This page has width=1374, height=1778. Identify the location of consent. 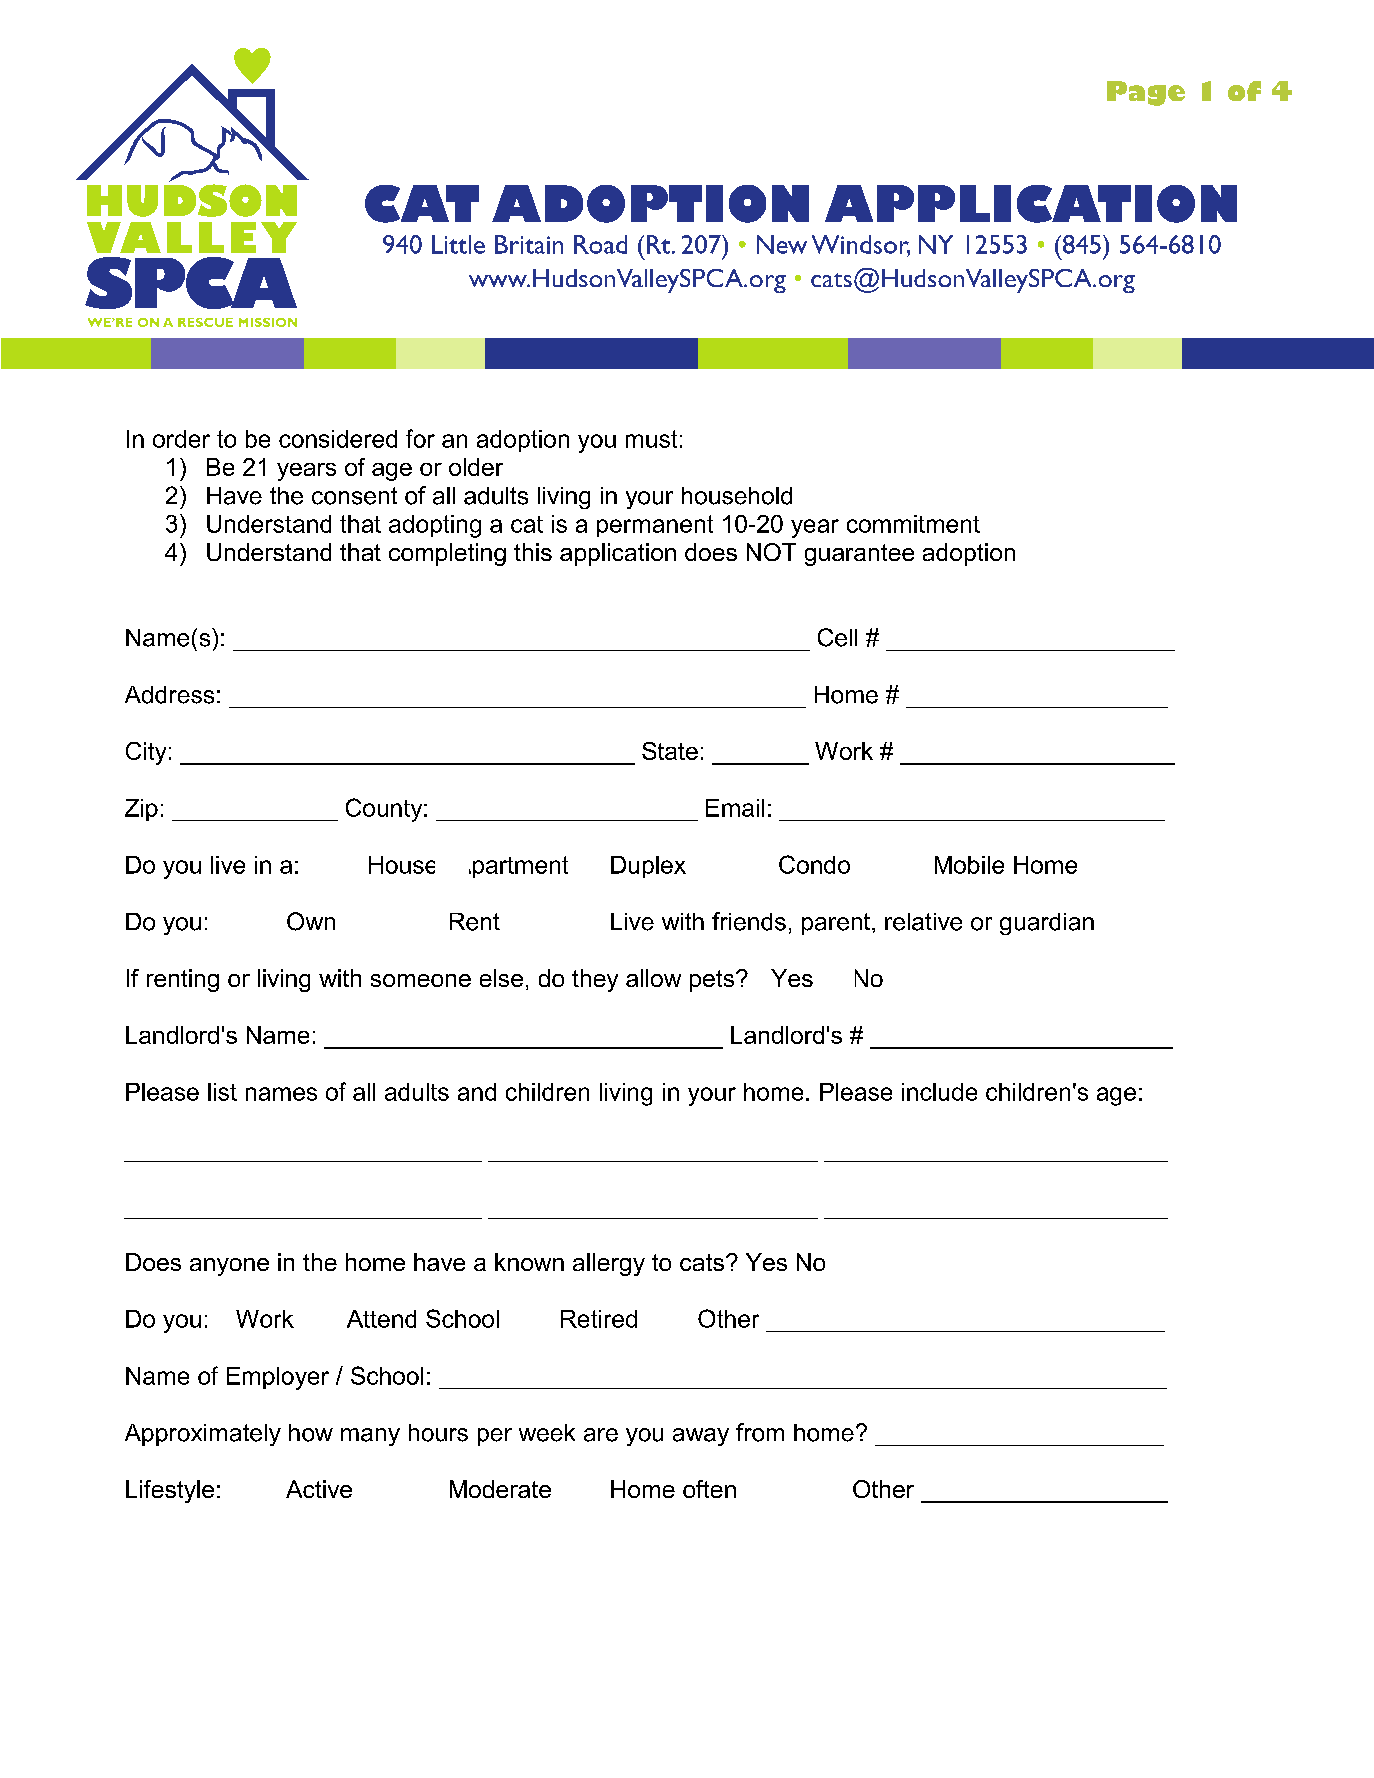
(354, 496).
